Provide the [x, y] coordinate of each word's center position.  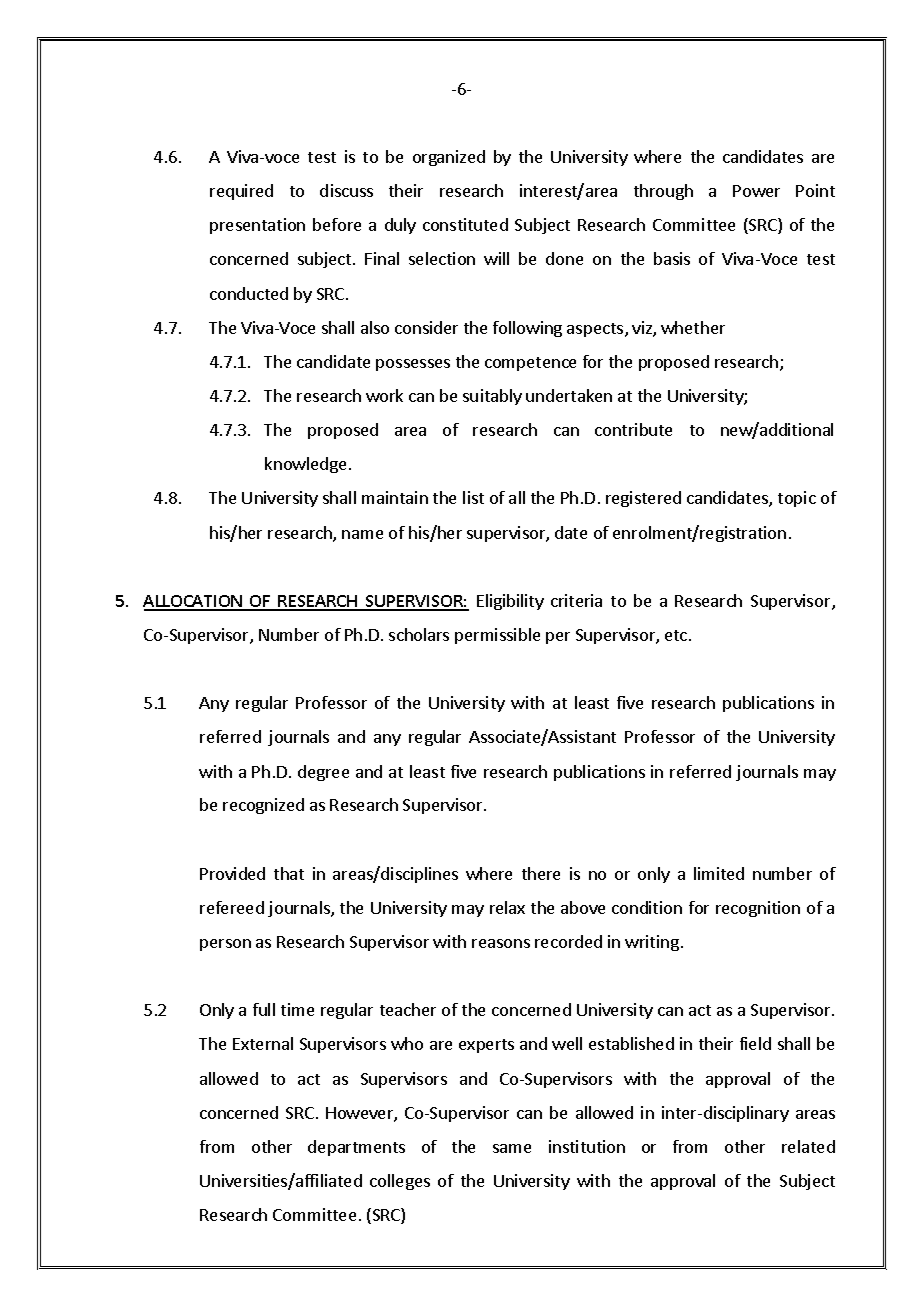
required [241, 192]
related [808, 1146]
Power [756, 191]
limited [719, 873]
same [512, 1148]
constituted [465, 224]
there [541, 873]
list [473, 497]
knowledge [305, 465]
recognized [263, 806]
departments [356, 1148]
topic [797, 499]
